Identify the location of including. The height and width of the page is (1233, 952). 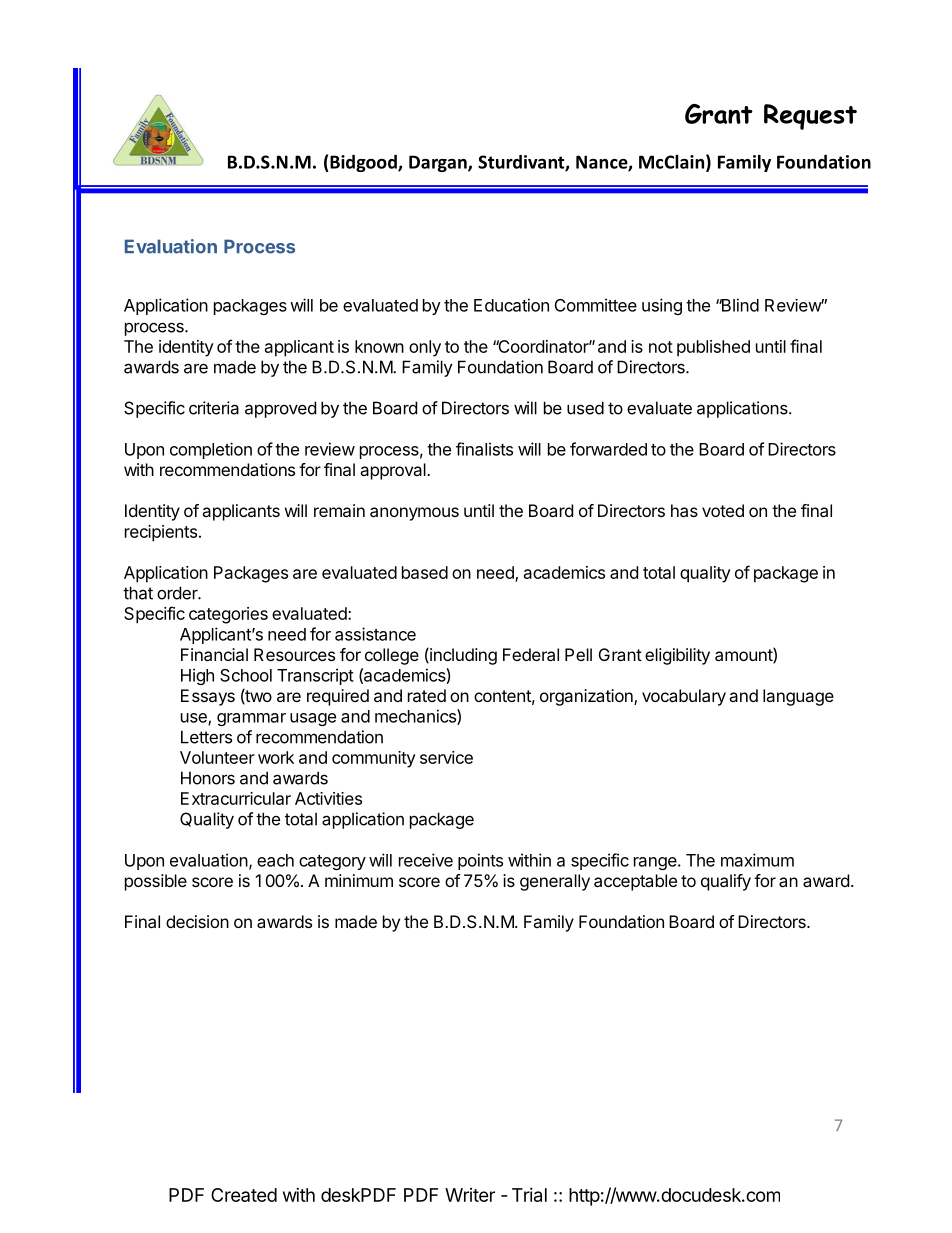
(462, 656).
